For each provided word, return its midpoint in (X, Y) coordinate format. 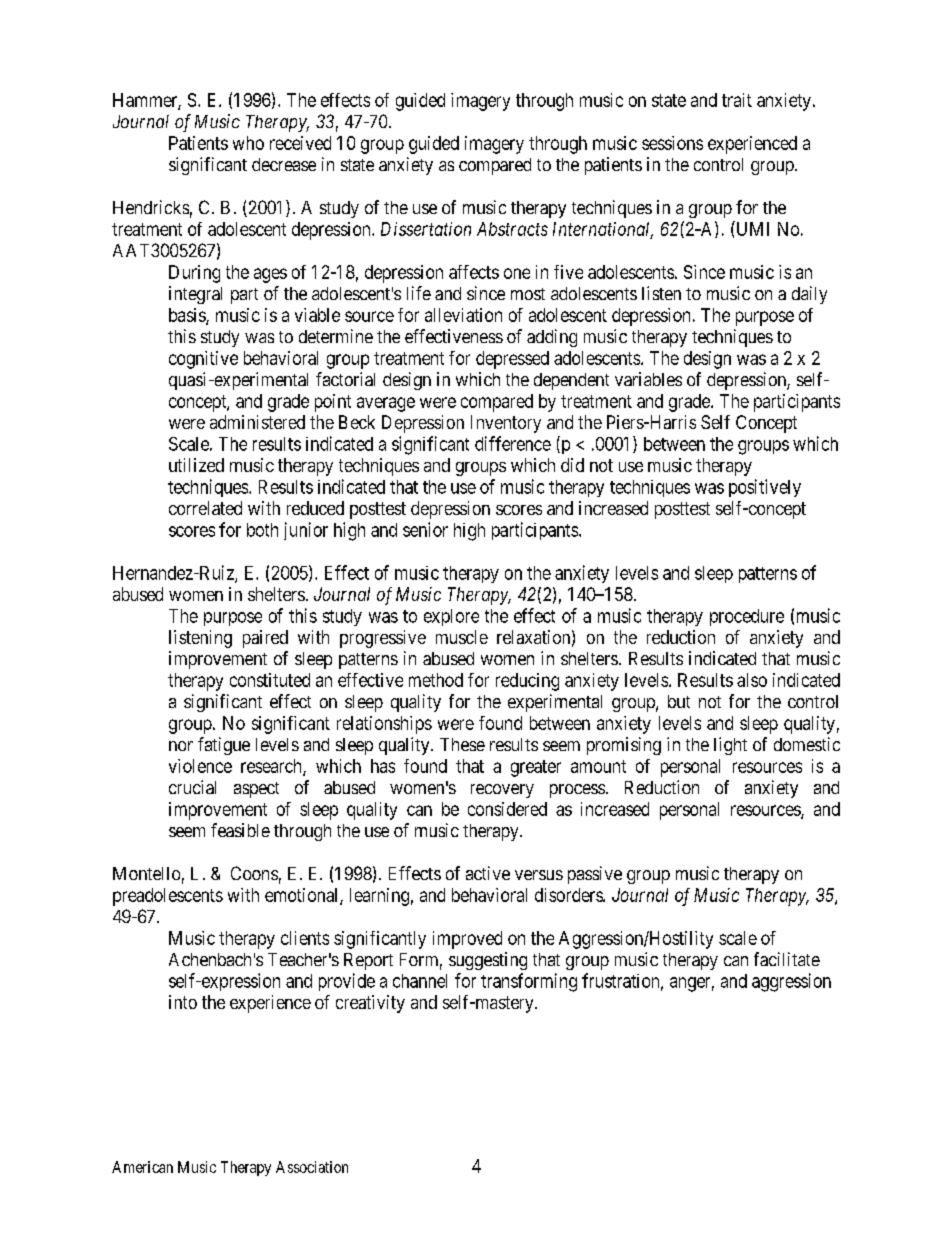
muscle (462, 637)
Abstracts (512, 229)
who (248, 143)
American (142, 1167)
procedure (747, 617)
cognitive (203, 360)
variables (648, 379)
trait (737, 100)
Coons (254, 873)
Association (312, 1167)
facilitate (787, 959)
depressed (512, 360)
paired (265, 639)
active (488, 873)
